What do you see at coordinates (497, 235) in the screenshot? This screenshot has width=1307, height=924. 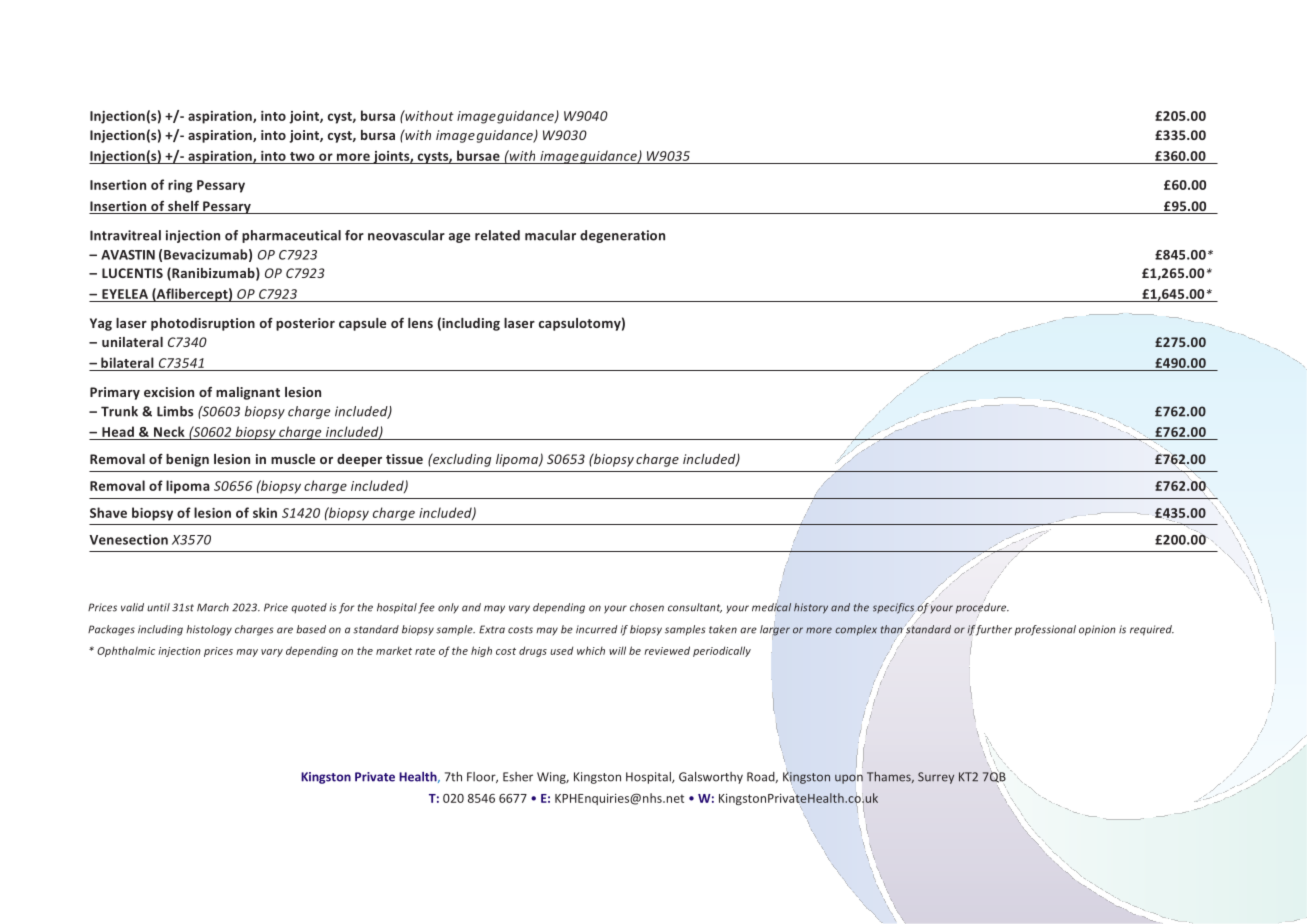 I see `related` at bounding box center [497, 235].
